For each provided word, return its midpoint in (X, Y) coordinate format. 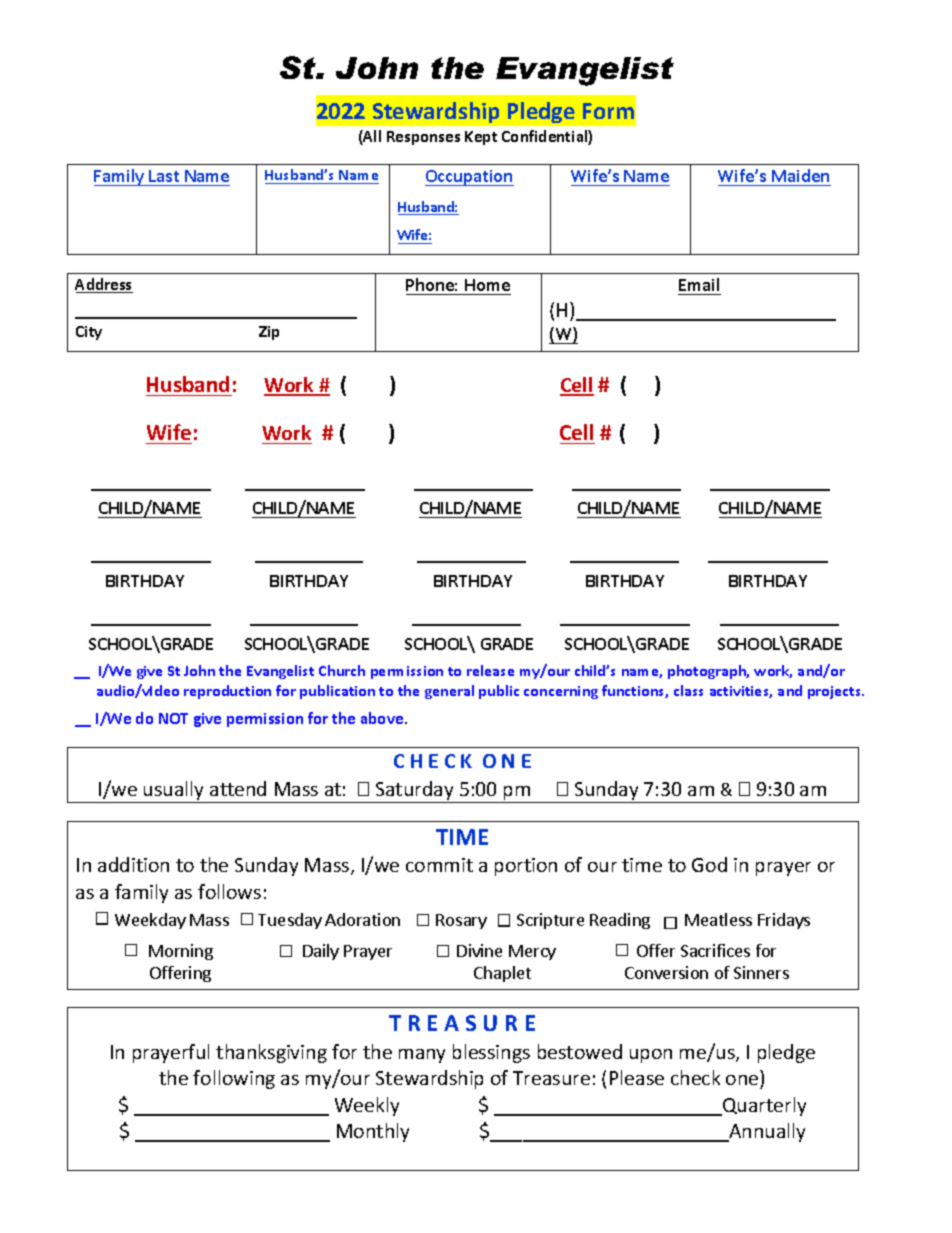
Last (165, 178)
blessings (491, 1053)
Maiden (800, 177)
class (688, 690)
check (695, 1077)
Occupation (469, 178)
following (234, 1079)
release (490, 670)
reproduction (227, 692)
